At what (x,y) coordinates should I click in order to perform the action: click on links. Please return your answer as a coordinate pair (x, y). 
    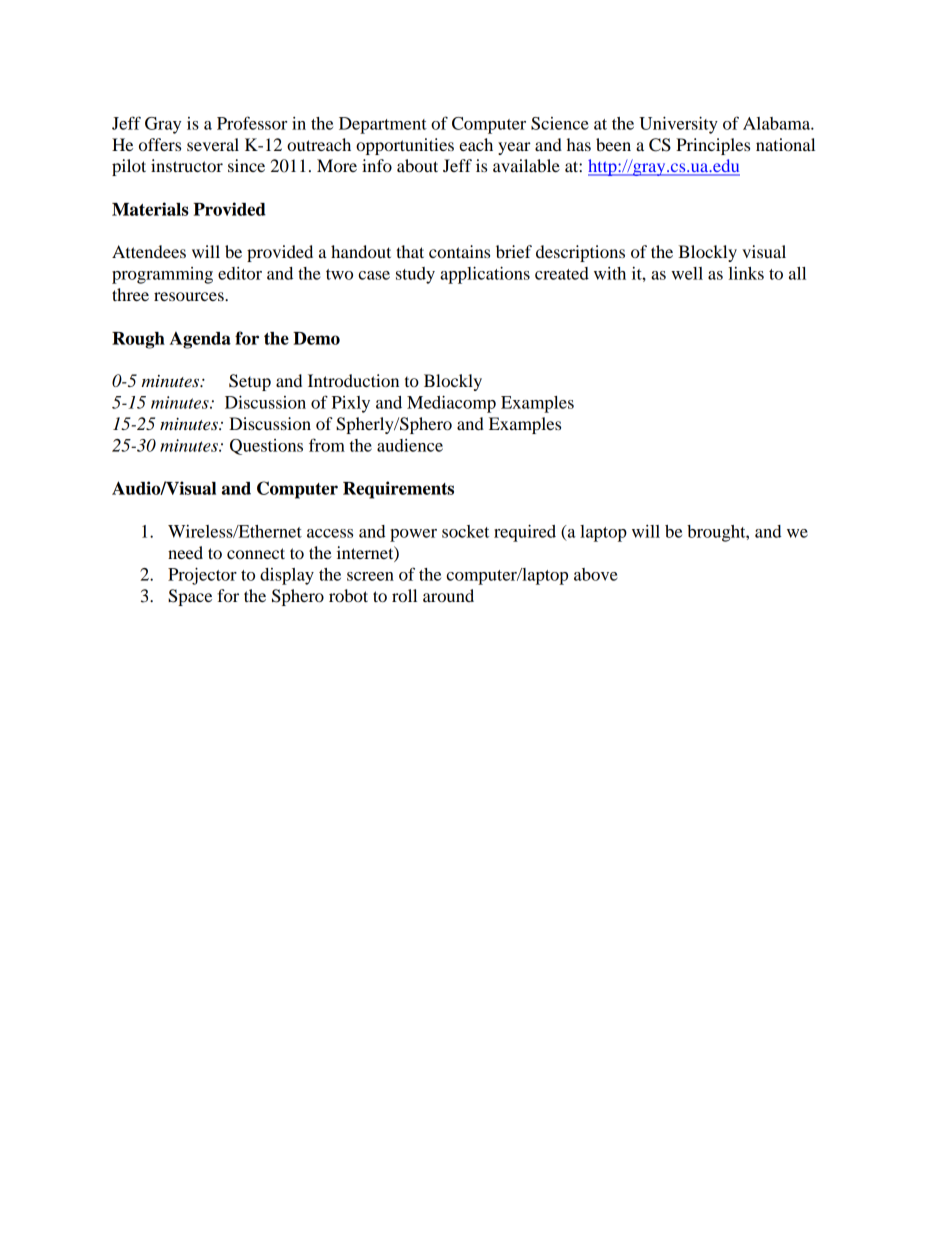
    Looking at the image, I should click on (746, 273).
